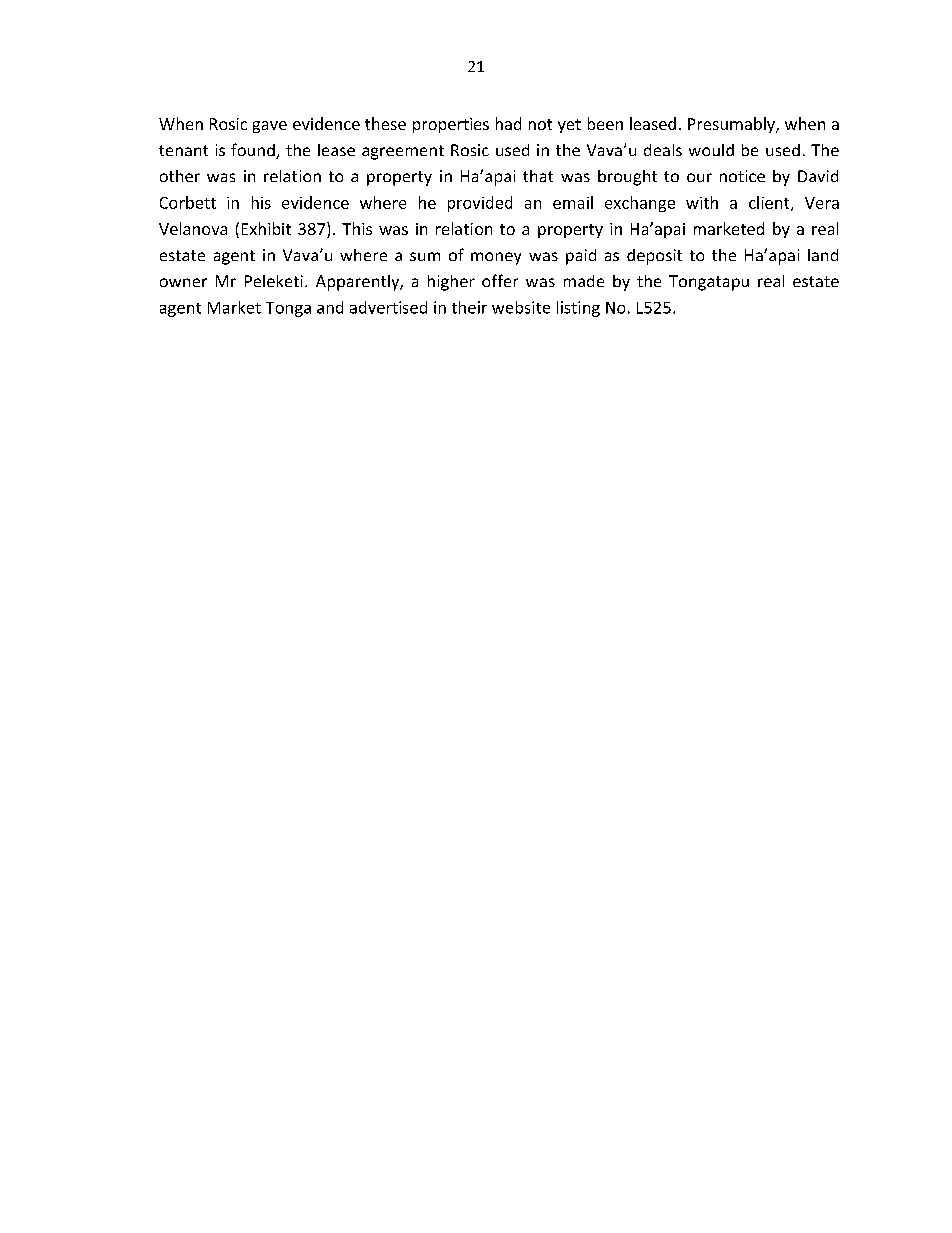  I want to click on had, so click(508, 123).
